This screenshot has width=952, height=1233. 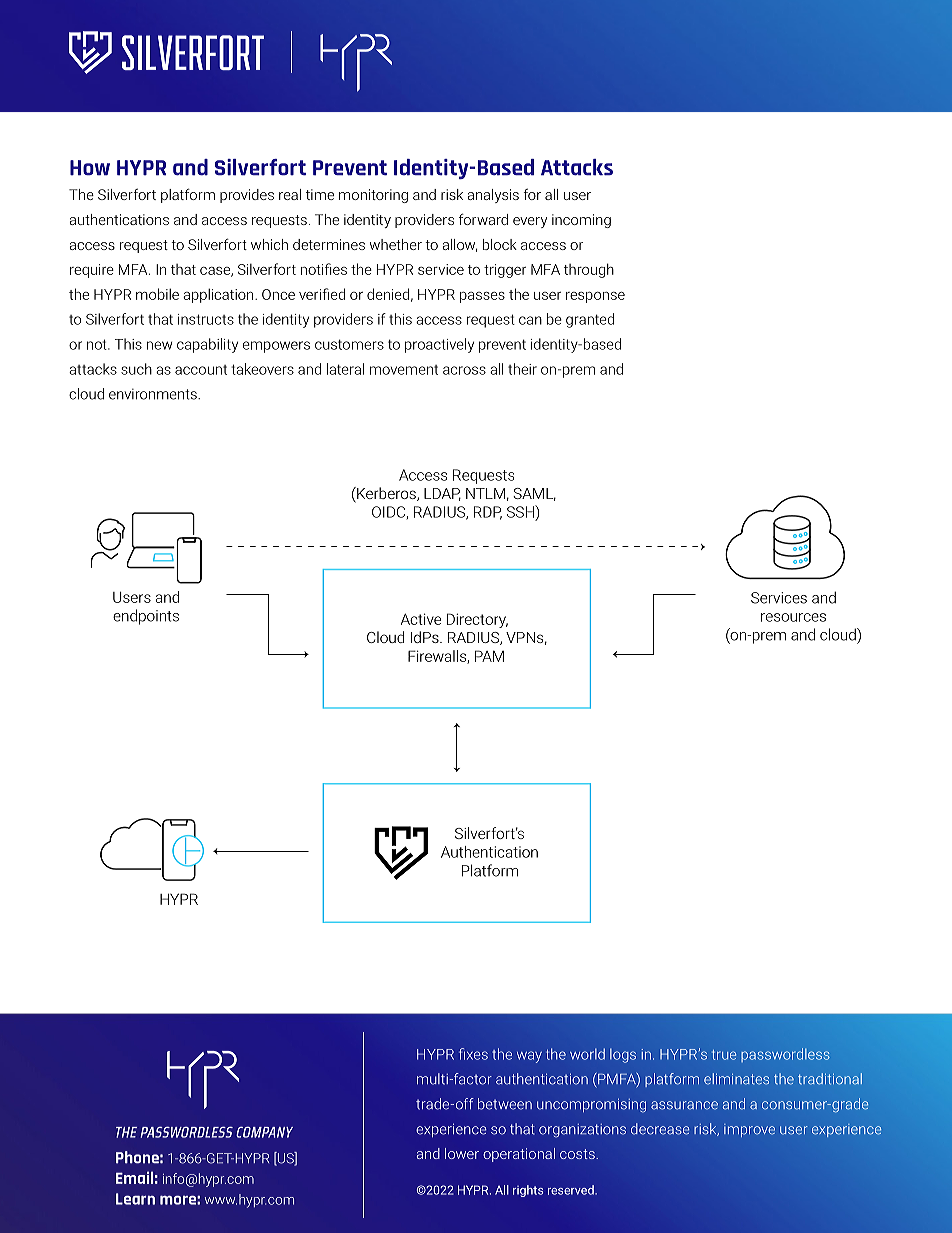 What do you see at coordinates (135, 1199) in the screenshot?
I see `Learn` at bounding box center [135, 1199].
